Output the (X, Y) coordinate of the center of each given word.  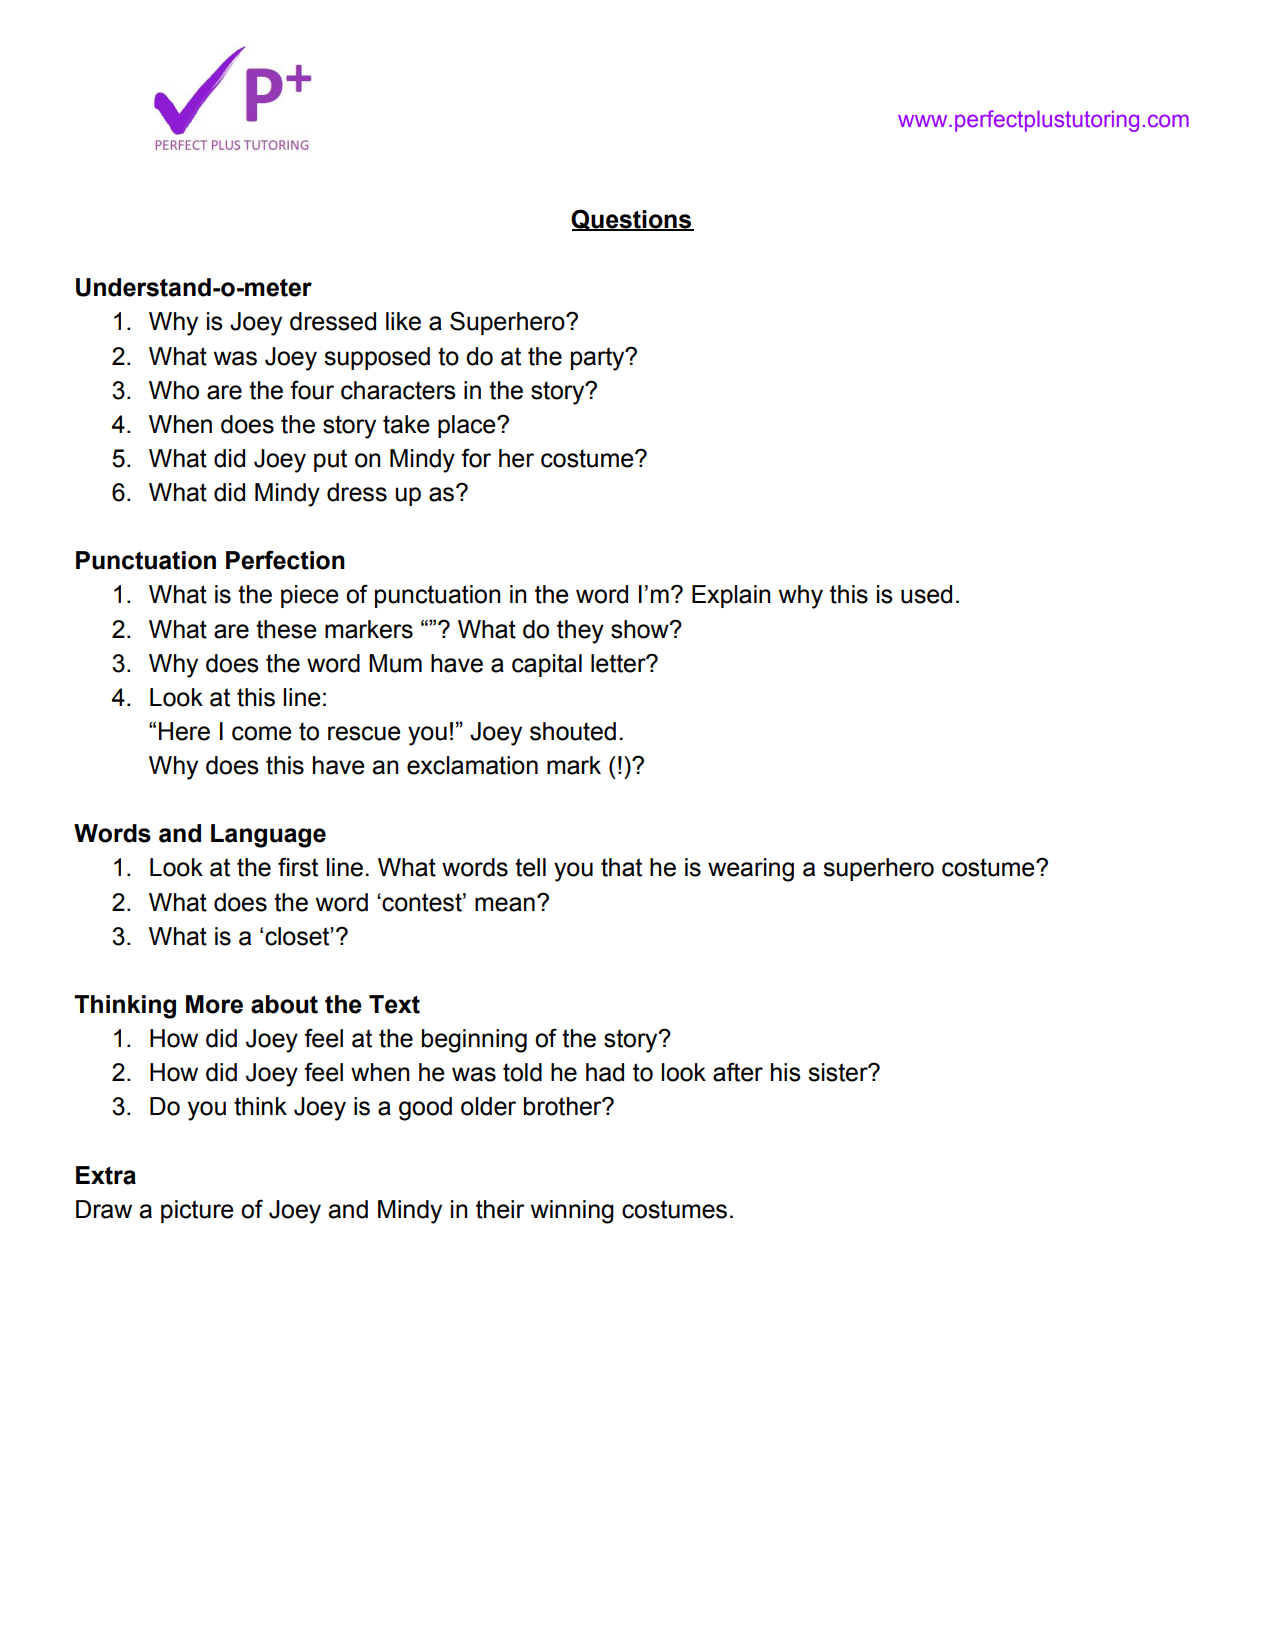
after (738, 1072)
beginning (474, 1041)
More (214, 1004)
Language (268, 836)
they (580, 632)
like (403, 321)
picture (197, 1211)
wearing (751, 870)
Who (174, 390)
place (468, 426)
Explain (731, 596)
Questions (632, 220)
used (926, 594)
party (599, 359)
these (286, 629)
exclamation (472, 765)
